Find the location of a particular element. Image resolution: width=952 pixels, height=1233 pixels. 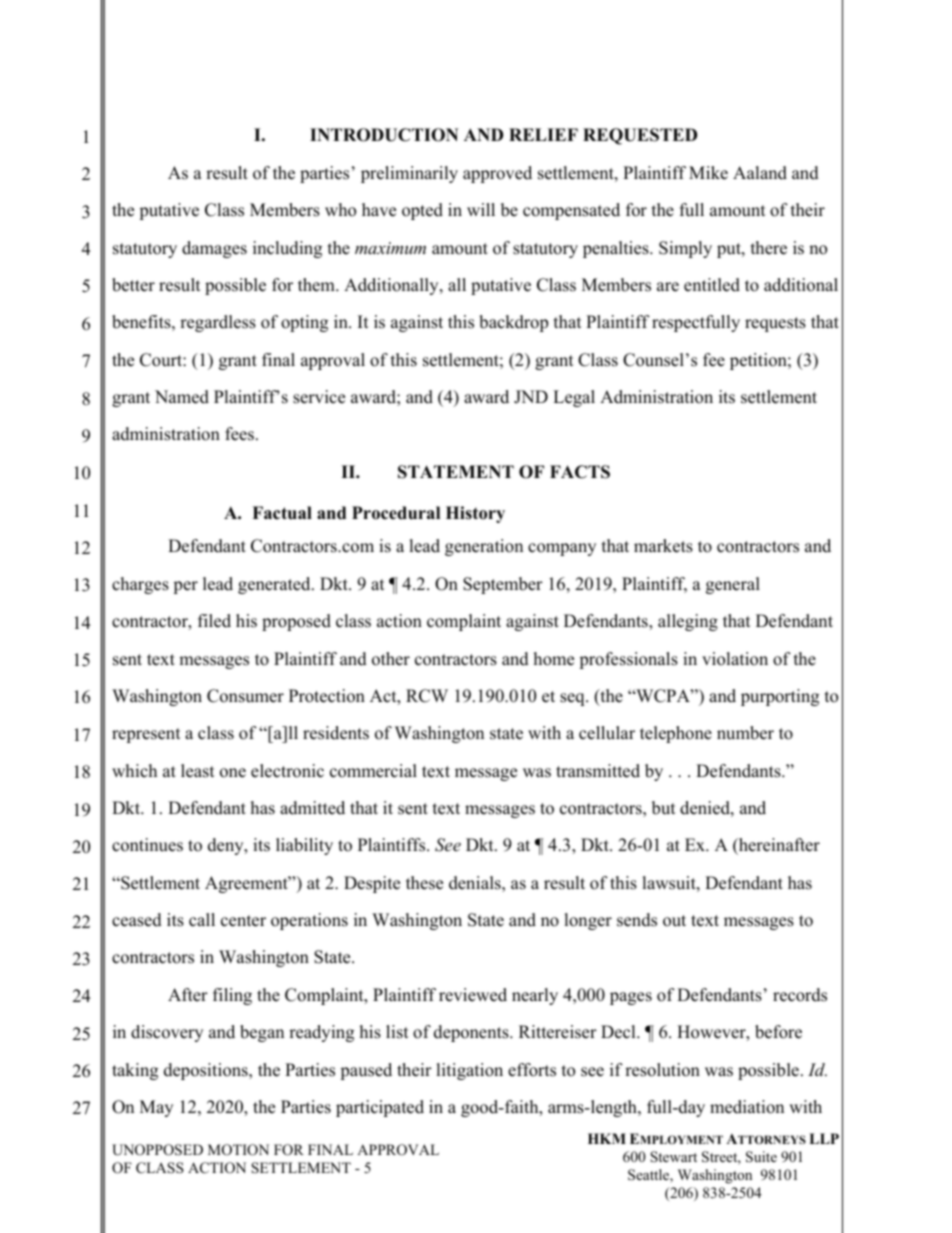

home is located at coordinates (554, 659).
